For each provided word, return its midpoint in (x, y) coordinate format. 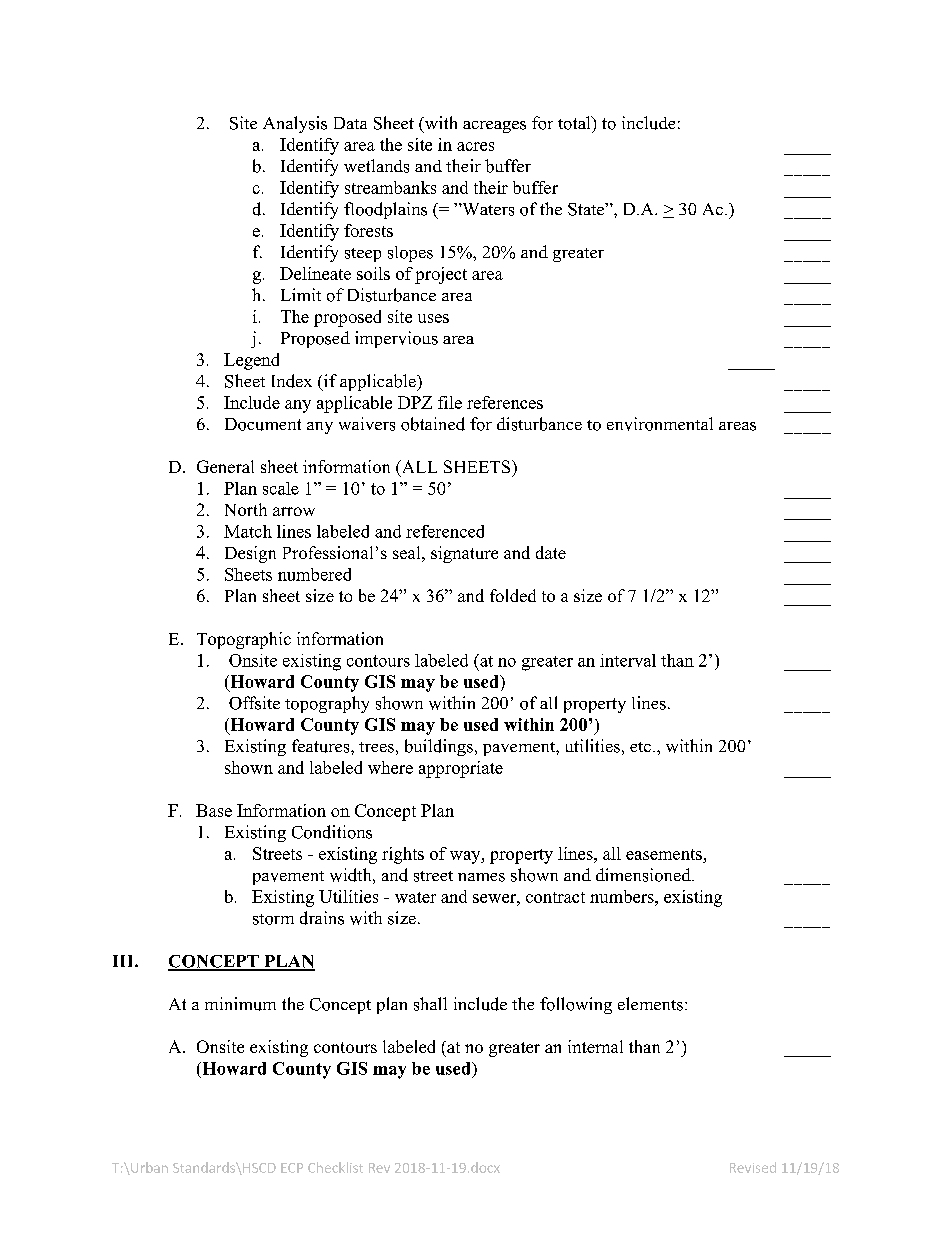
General (225, 466)
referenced (445, 531)
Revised (753, 1167)
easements (664, 854)
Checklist (335, 1167)
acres (475, 146)
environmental (660, 424)
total (575, 123)
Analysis (295, 124)
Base (214, 810)
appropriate (461, 769)
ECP (292, 1168)
